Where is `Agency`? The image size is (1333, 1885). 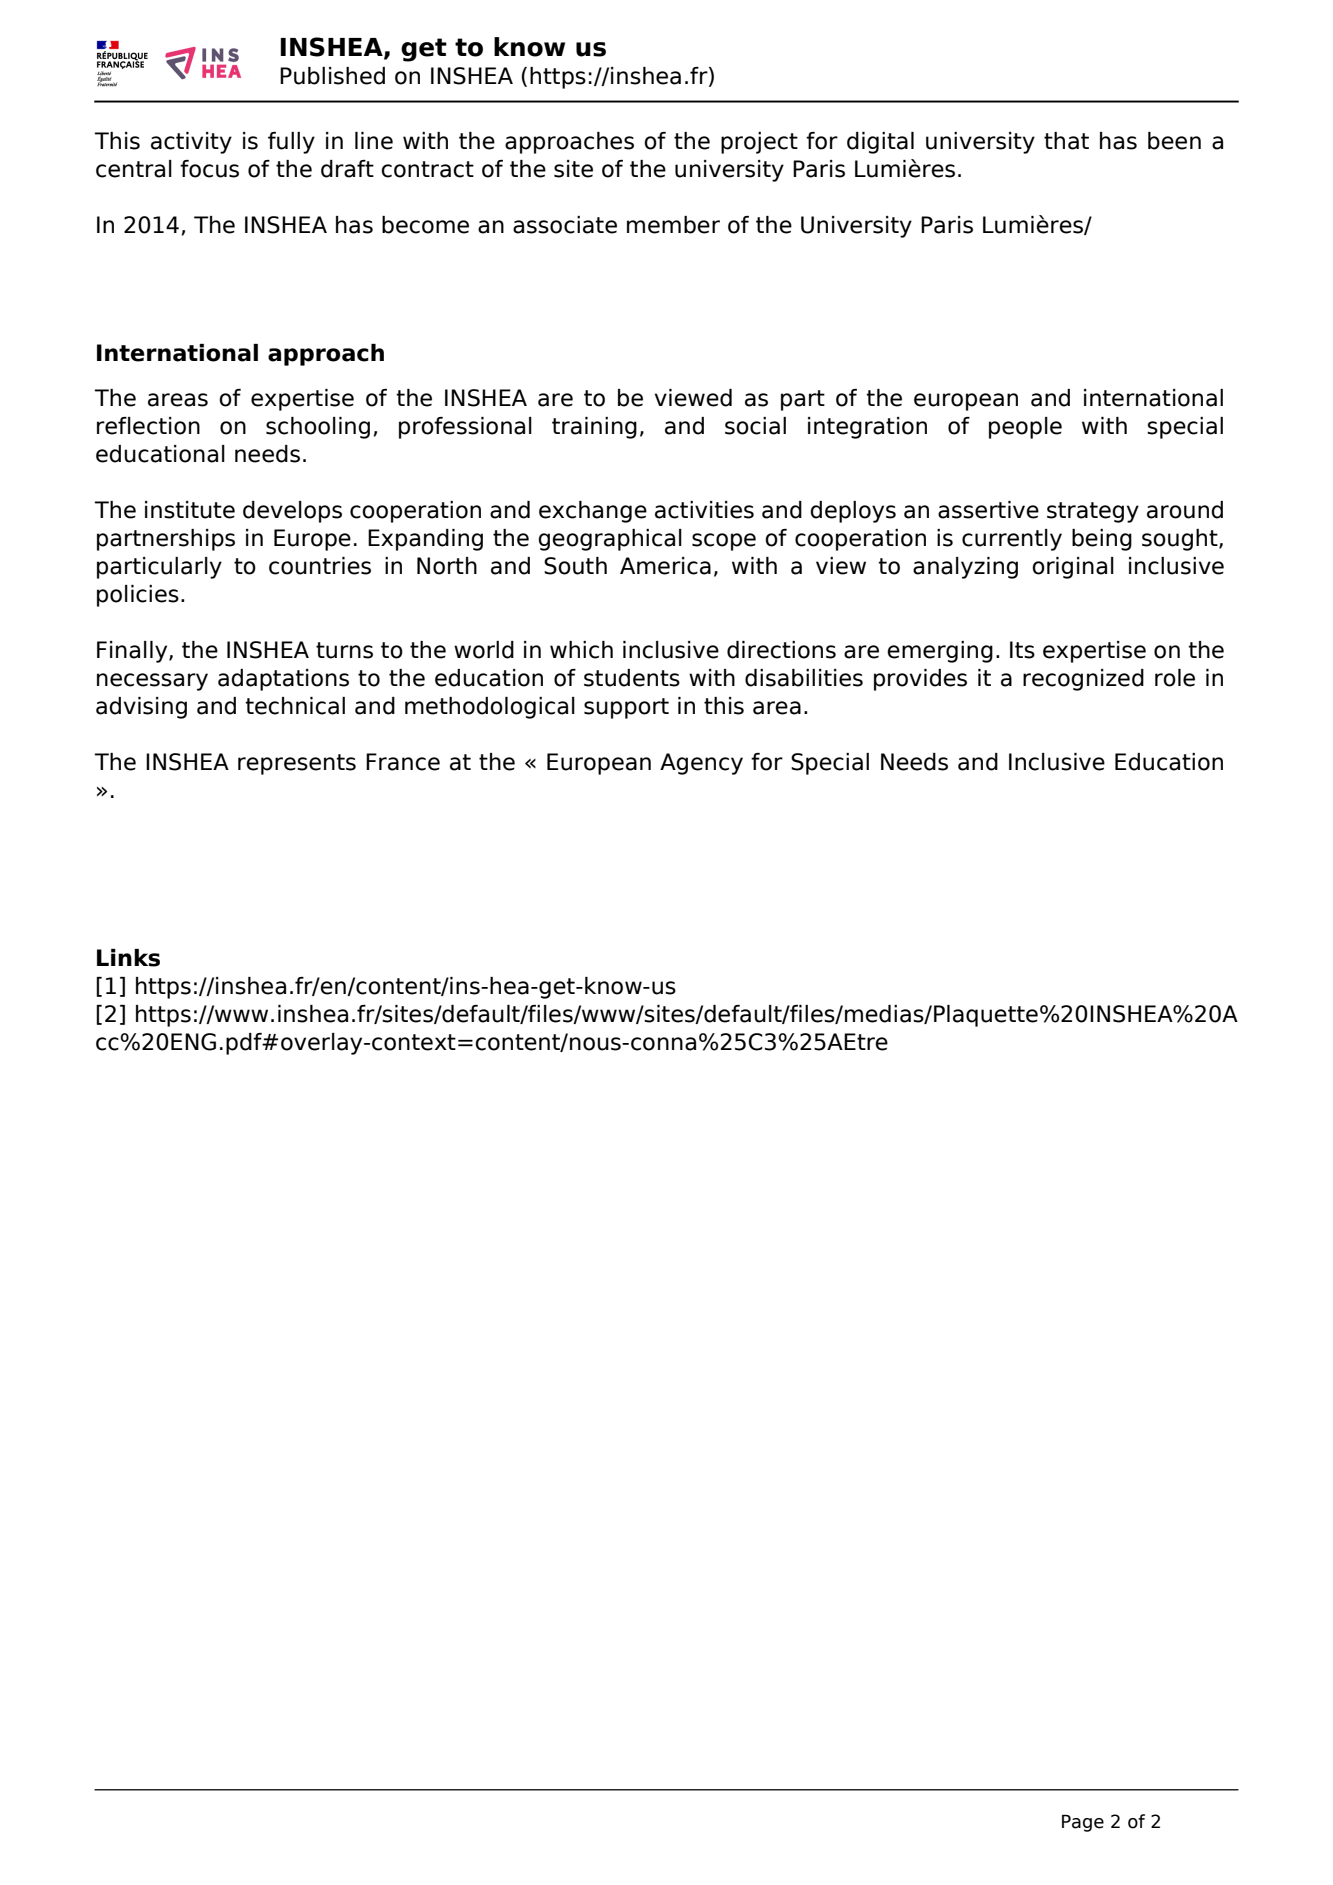 Agency is located at coordinates (701, 764).
